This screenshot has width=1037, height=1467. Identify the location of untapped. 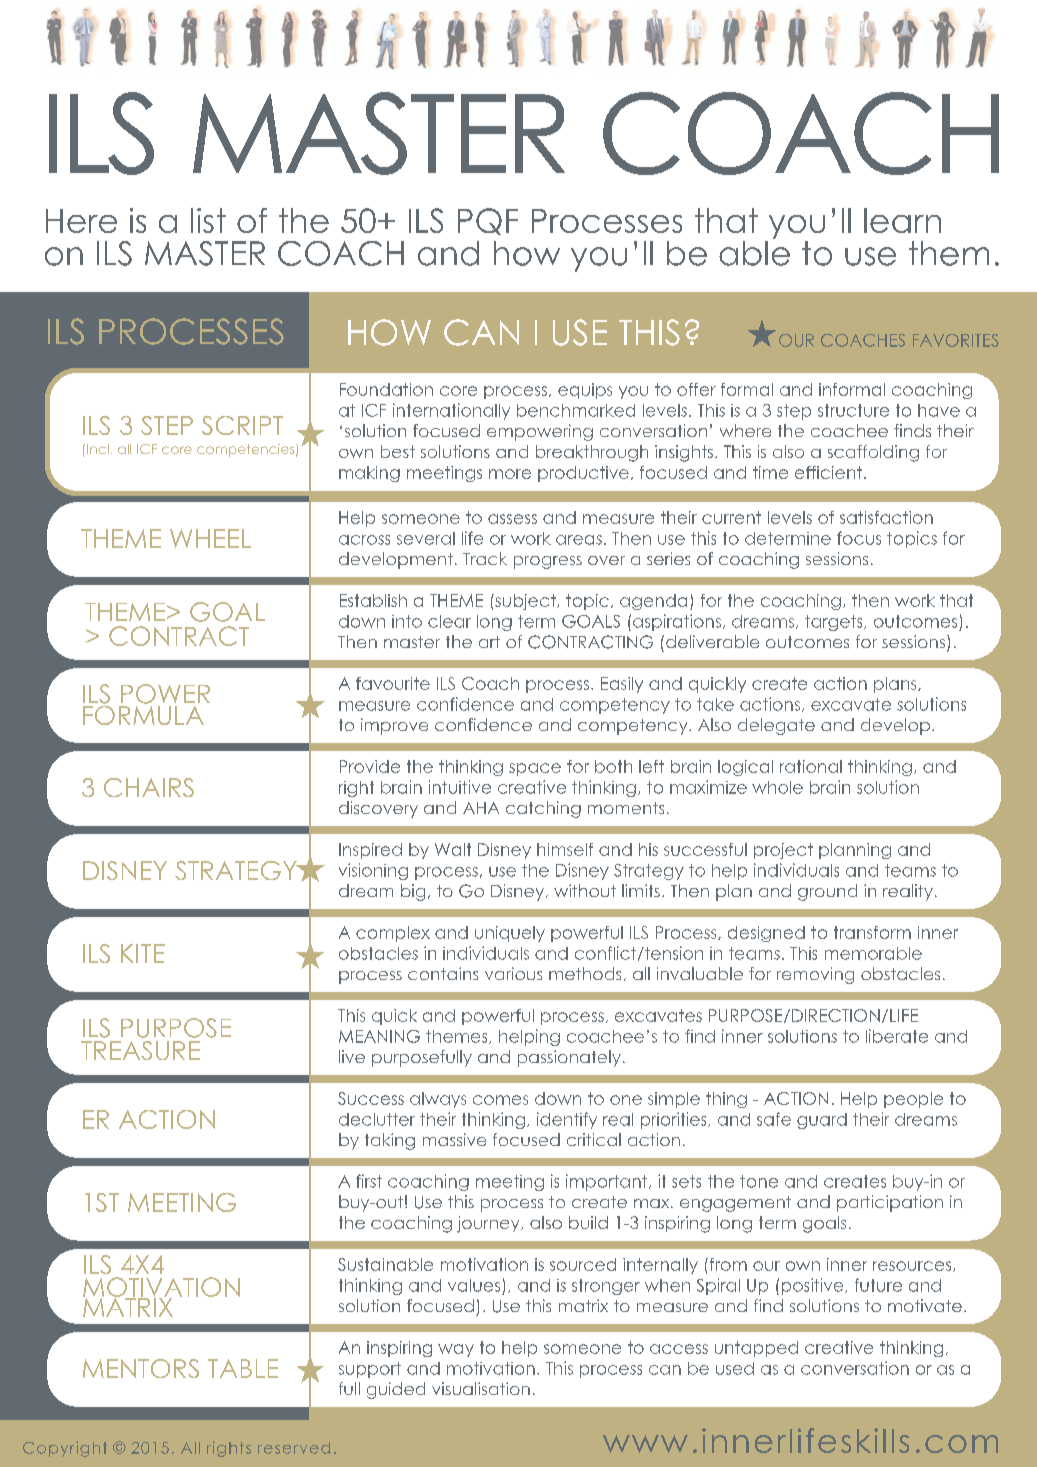
(756, 1349).
